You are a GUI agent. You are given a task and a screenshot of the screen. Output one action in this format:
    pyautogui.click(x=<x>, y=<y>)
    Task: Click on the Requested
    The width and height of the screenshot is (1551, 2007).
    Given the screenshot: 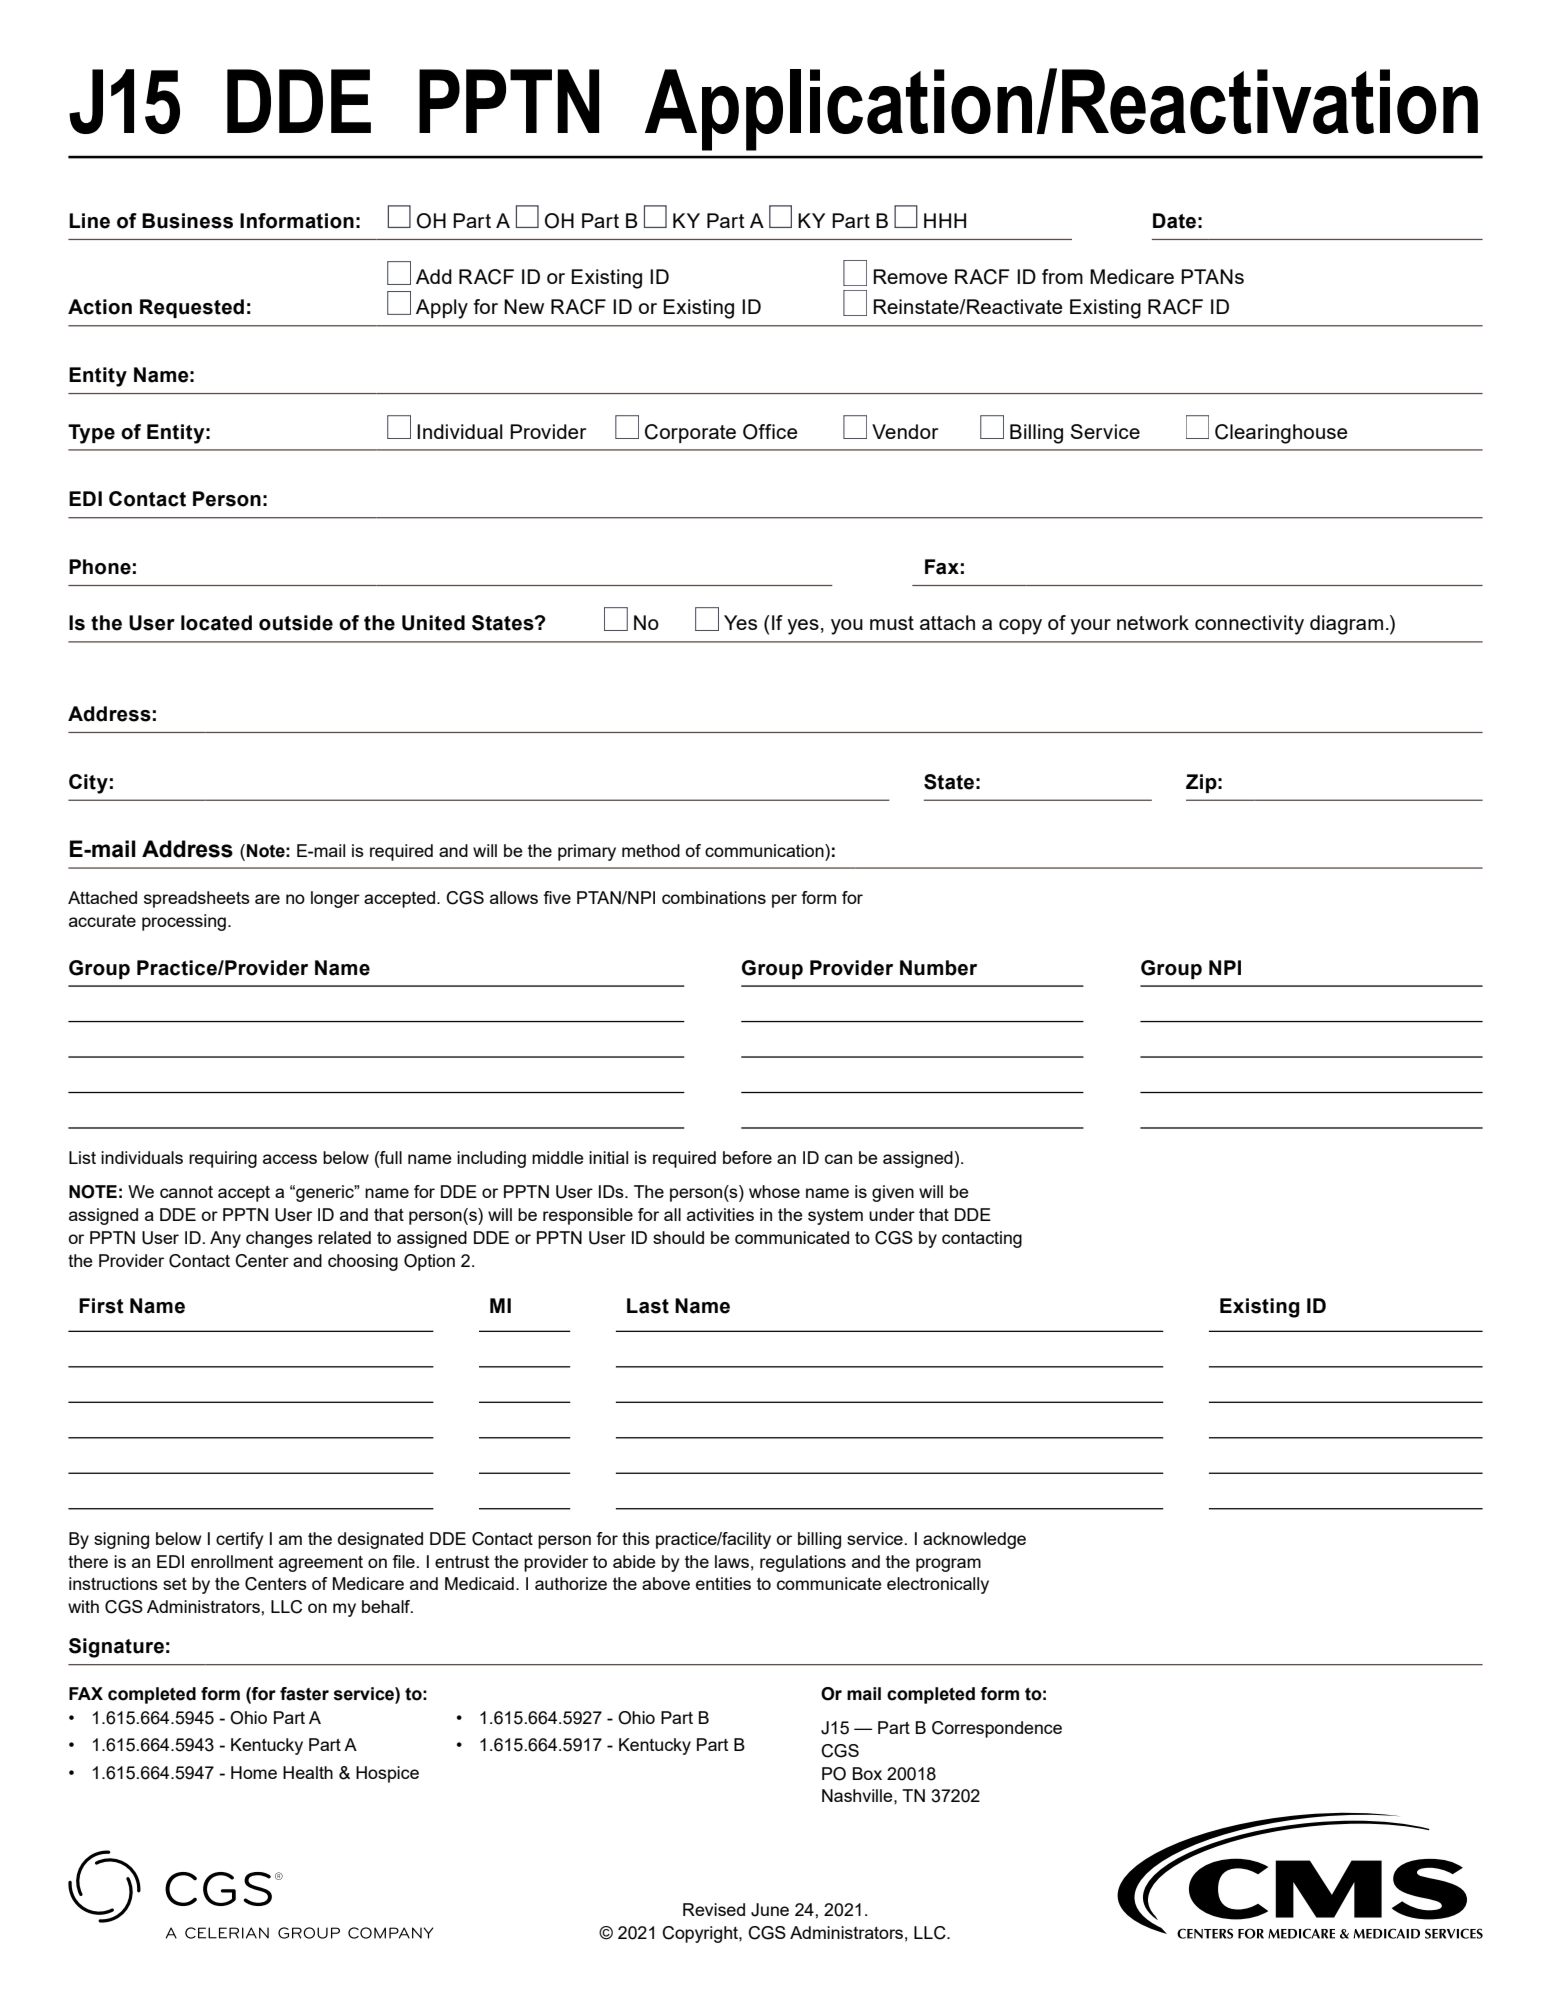 What is the action you would take?
    pyautogui.click(x=192, y=308)
